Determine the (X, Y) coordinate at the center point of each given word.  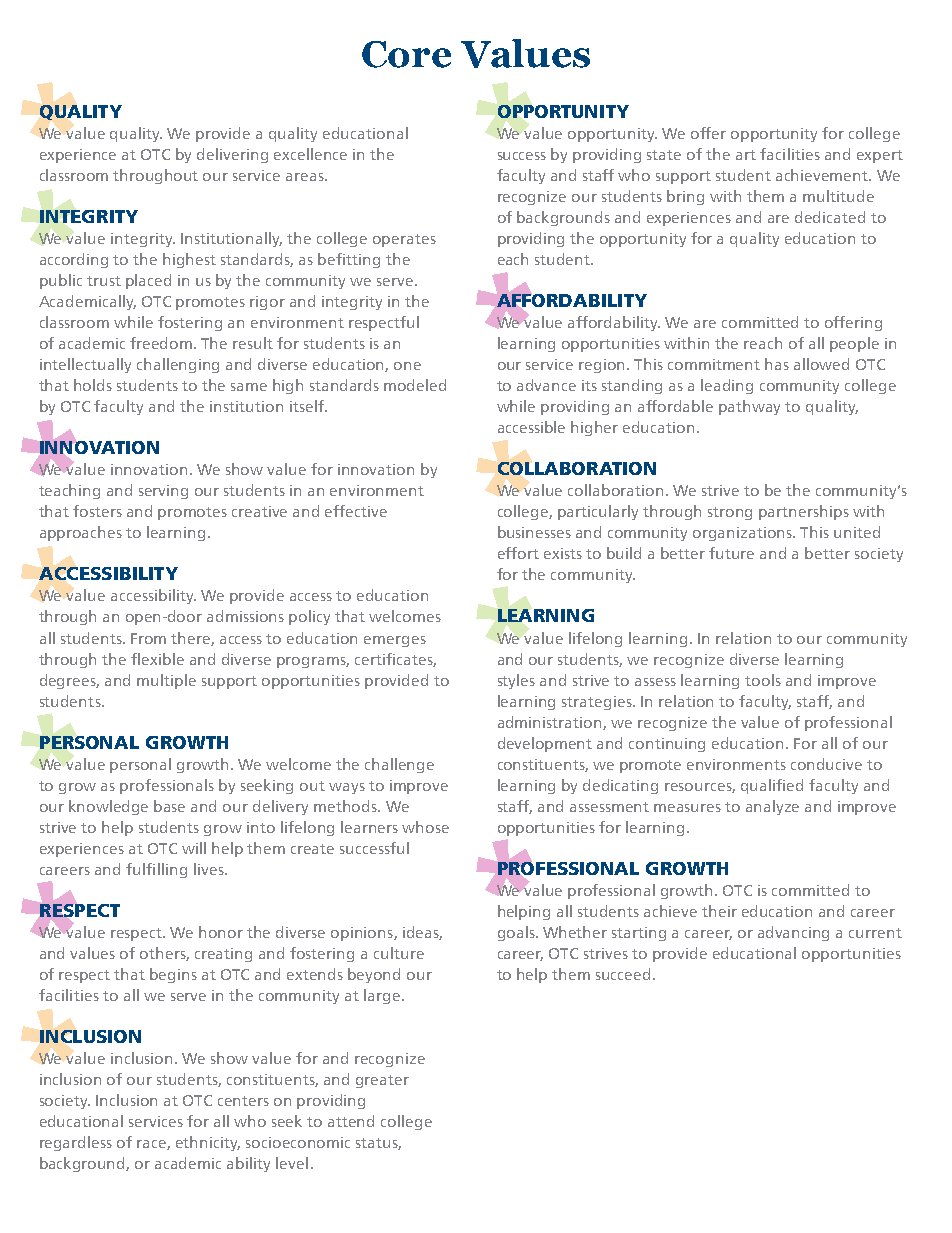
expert (880, 156)
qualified (772, 786)
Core (406, 54)
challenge (399, 765)
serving (163, 492)
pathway (749, 407)
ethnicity (208, 1143)
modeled (415, 385)
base (169, 806)
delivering (232, 155)
